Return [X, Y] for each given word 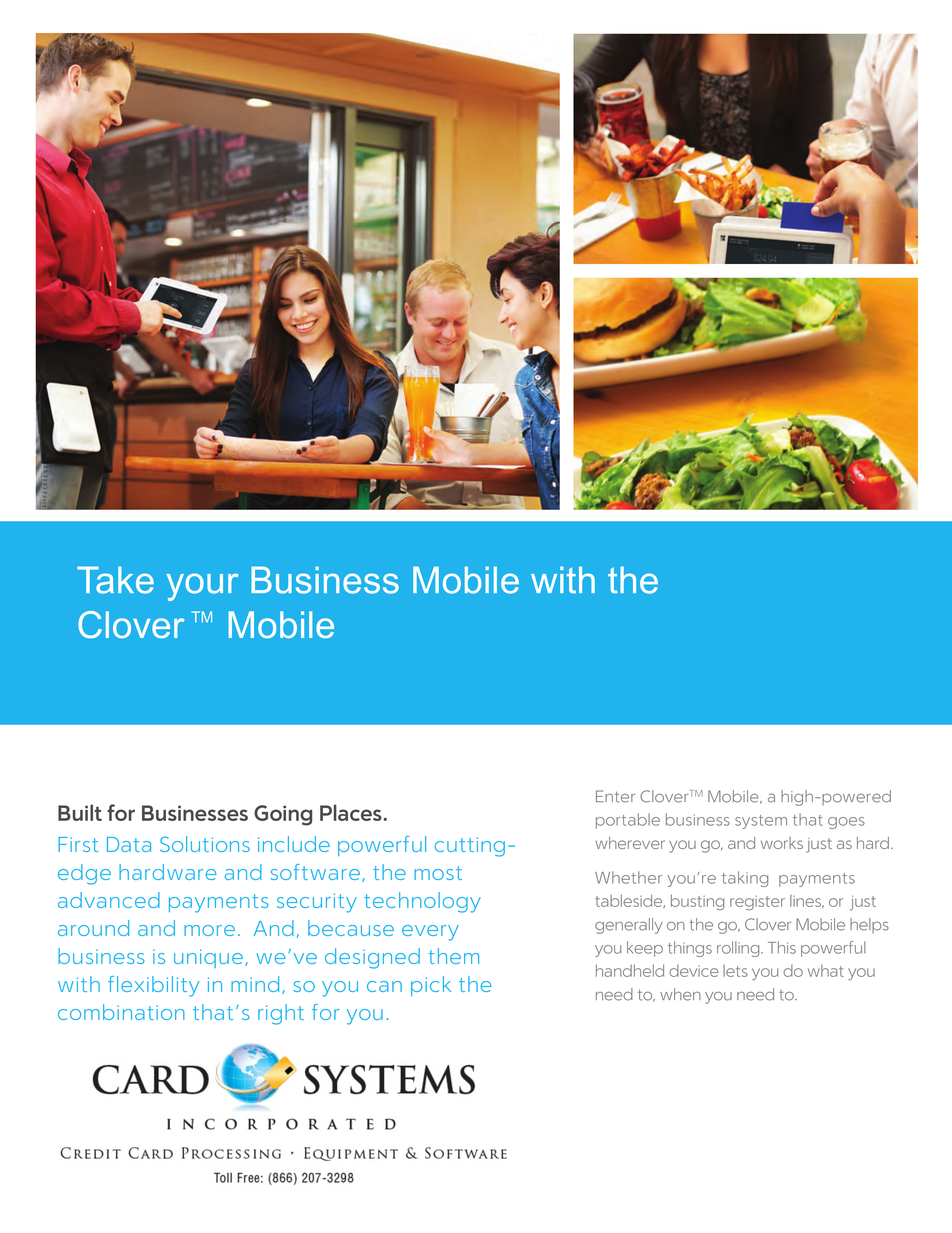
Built [80, 812]
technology [422, 902]
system [761, 822]
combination [121, 1012]
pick [431, 986]
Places [351, 812]
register [757, 903]
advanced [109, 900]
